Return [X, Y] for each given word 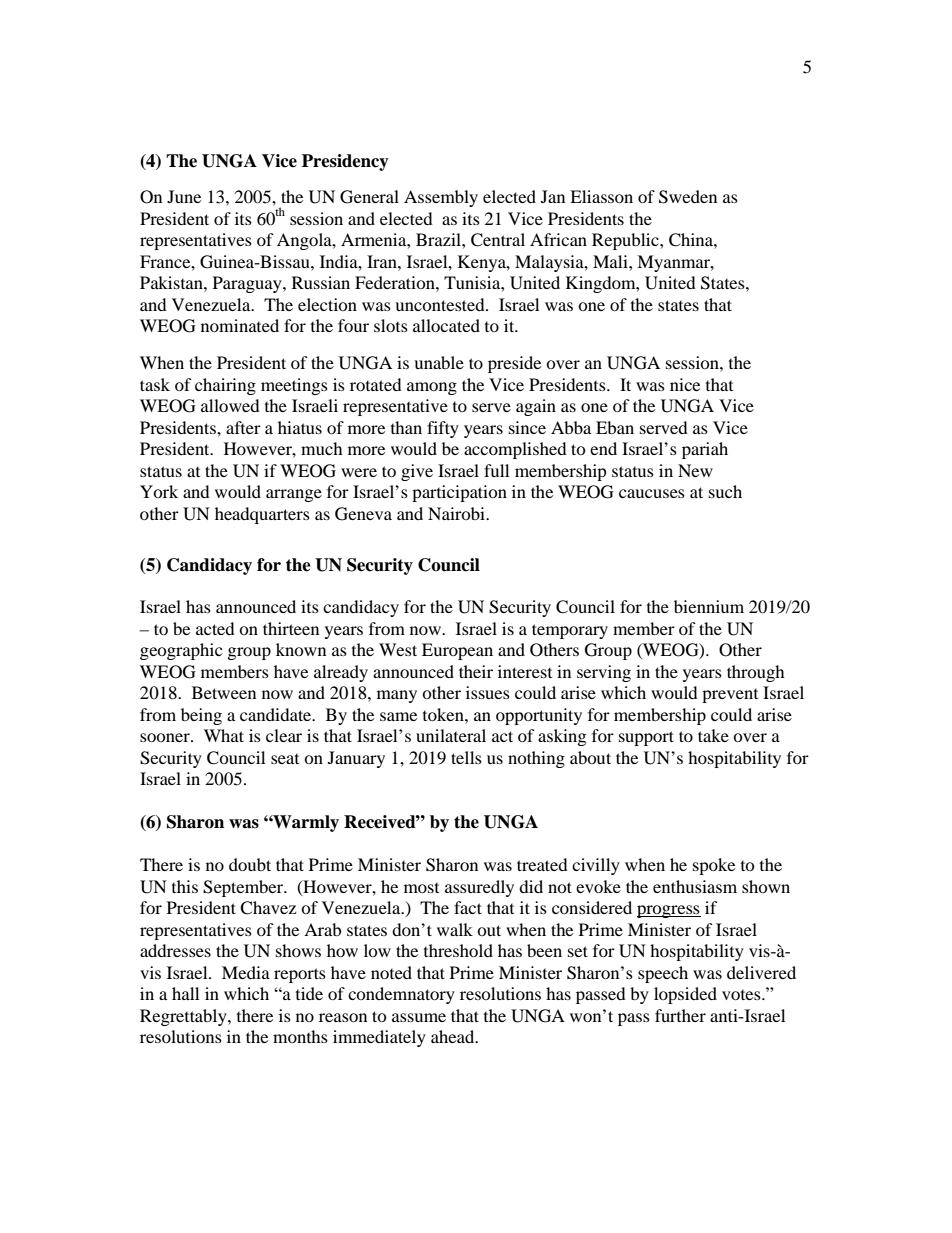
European [457, 651]
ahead [454, 1036]
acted [215, 628]
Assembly [441, 198]
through [756, 673]
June [184, 196]
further [680, 1015]
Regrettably [184, 1017]
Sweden [688, 197]
